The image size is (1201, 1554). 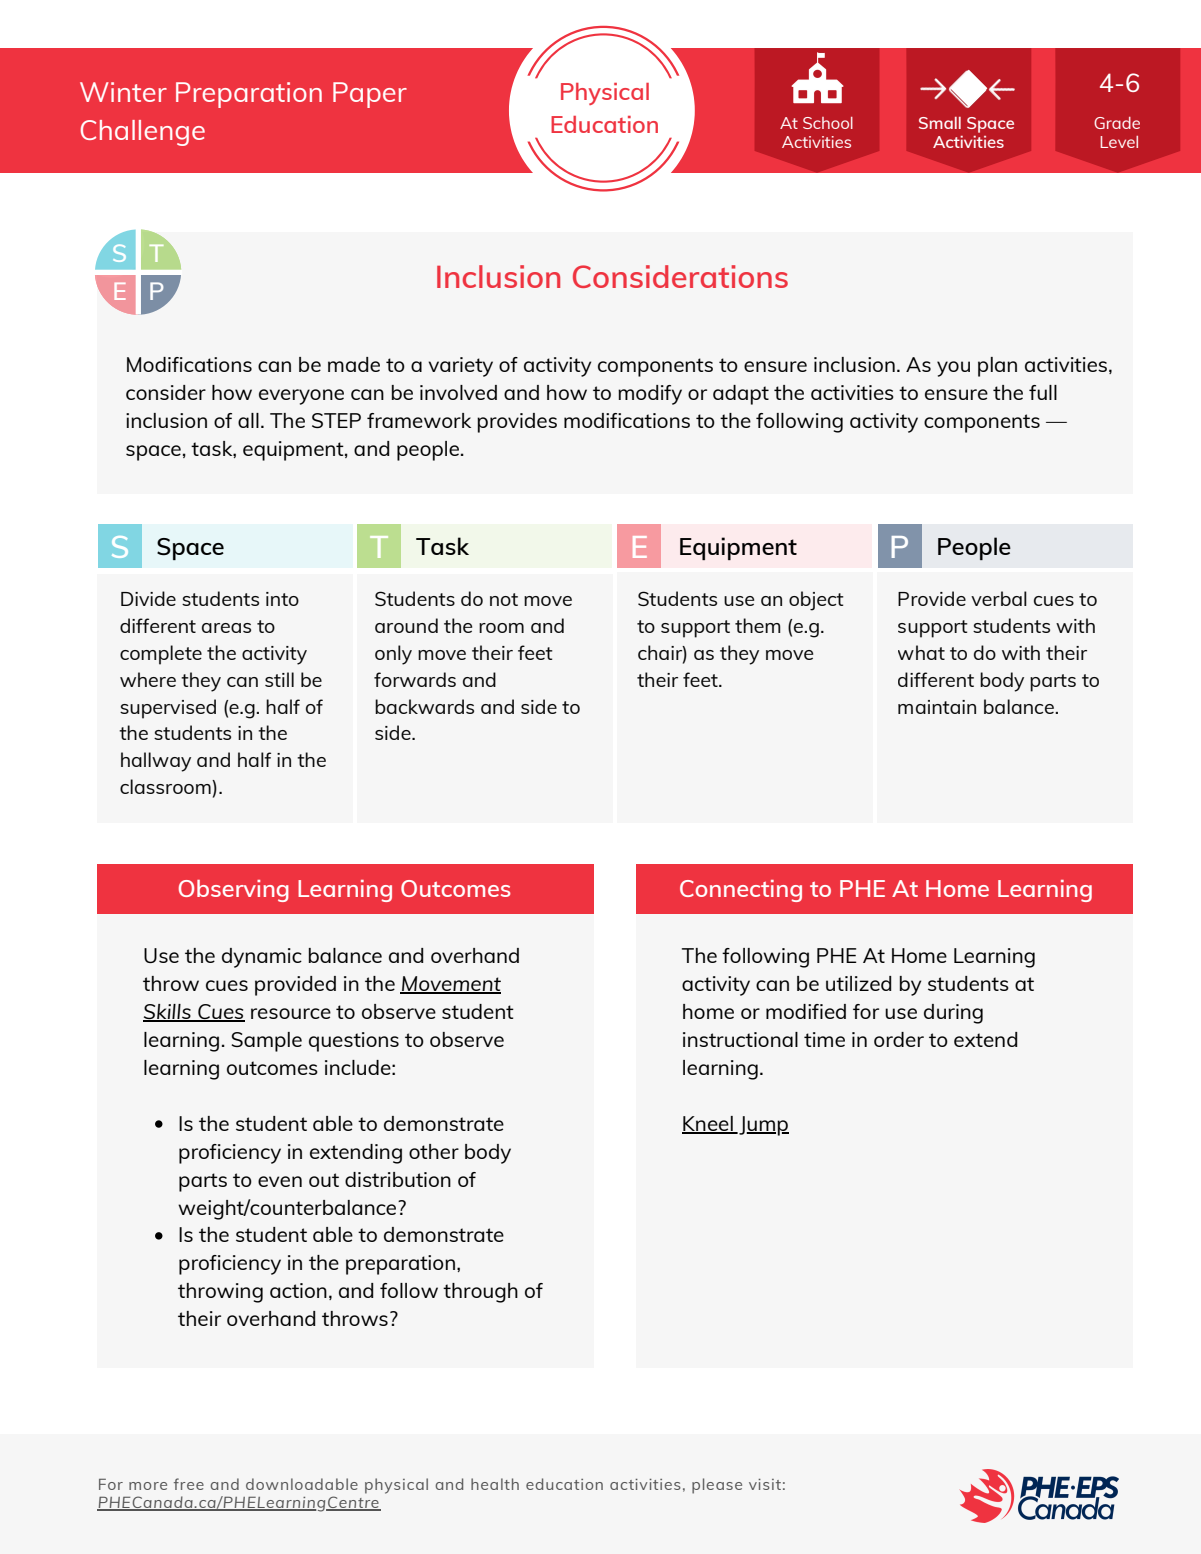 What do you see at coordinates (189, 1484) in the screenshot?
I see `free` at bounding box center [189, 1484].
